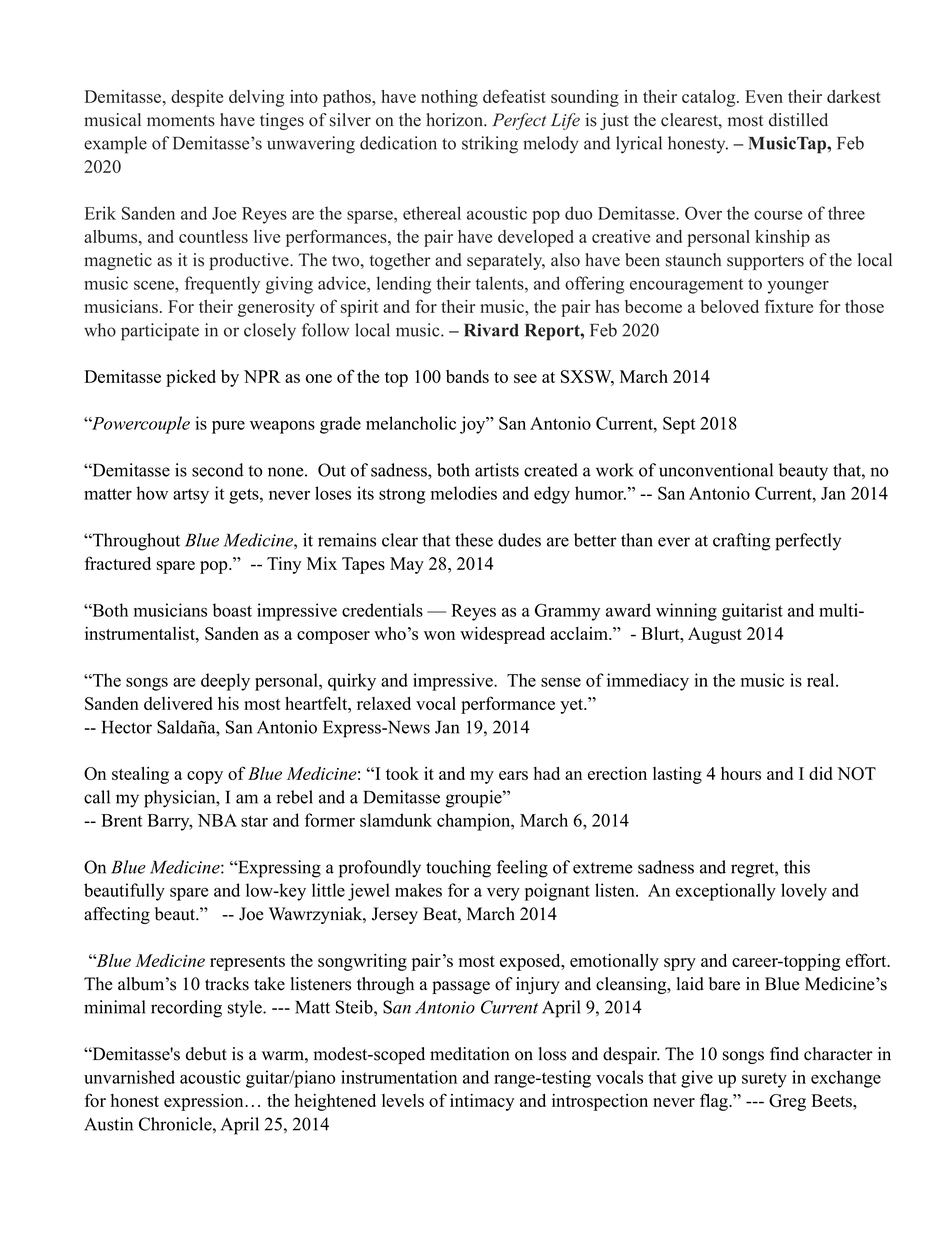 This page has height=1233, width=952. I want to click on ears, so click(513, 775).
